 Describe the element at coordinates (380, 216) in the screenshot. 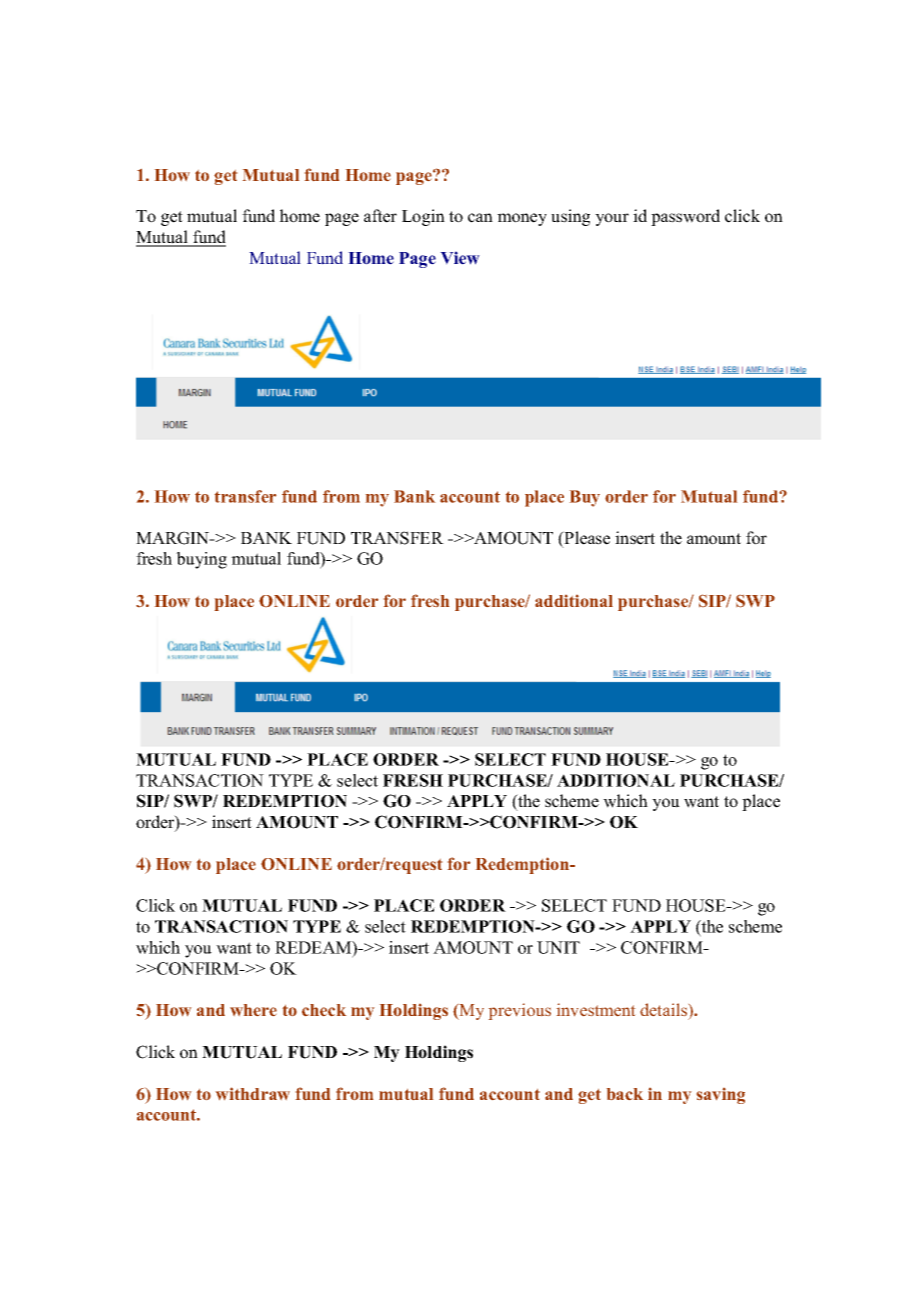

I see `after` at that location.
